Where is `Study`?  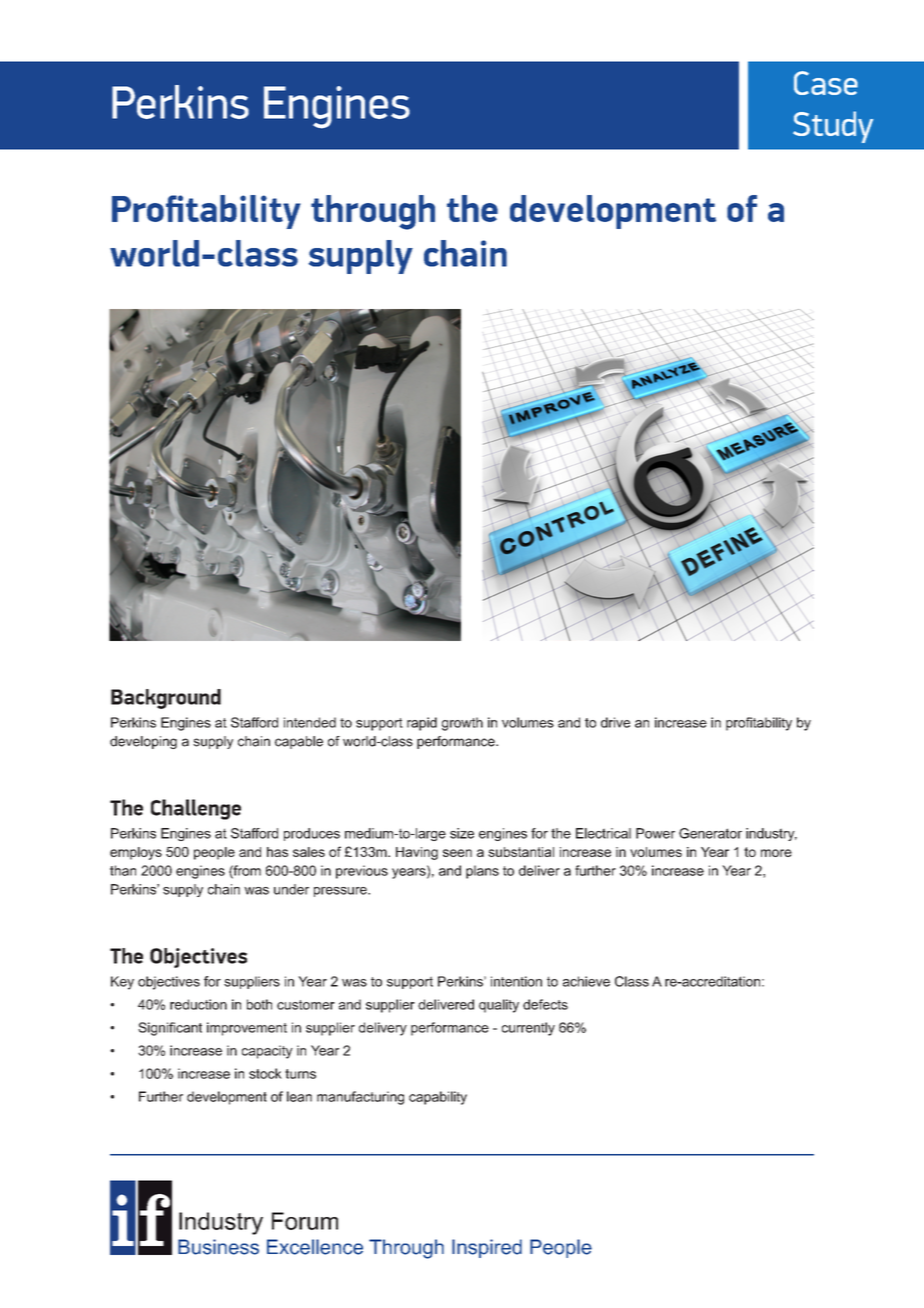
Study is located at coordinates (833, 127).
